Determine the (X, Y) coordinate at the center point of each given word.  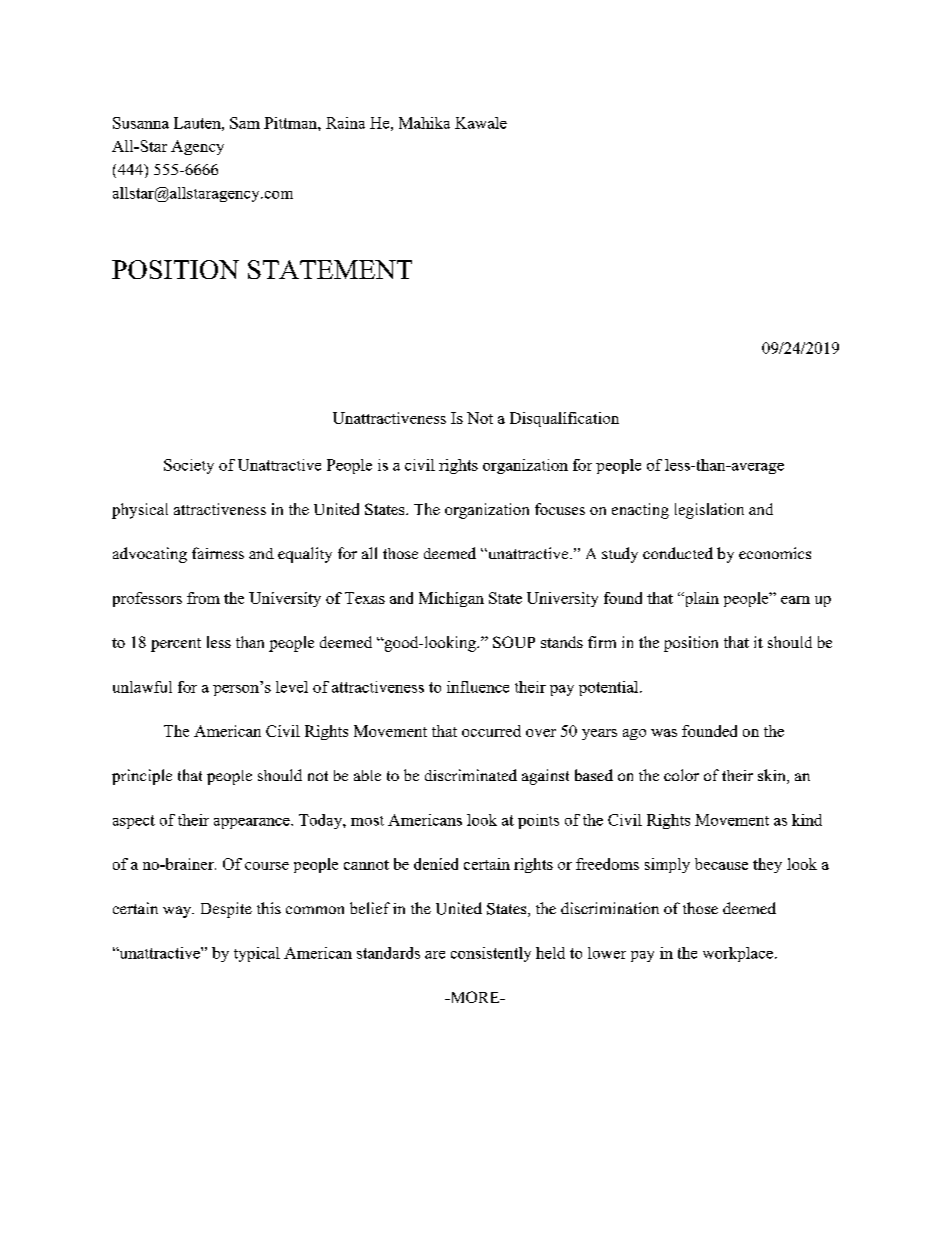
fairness (218, 553)
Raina (345, 123)
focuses (560, 509)
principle (142, 777)
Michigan (451, 599)
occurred (491, 731)
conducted (678, 553)
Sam (245, 123)
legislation (709, 511)
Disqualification (564, 419)
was (664, 733)
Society (189, 466)
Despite (226, 910)
